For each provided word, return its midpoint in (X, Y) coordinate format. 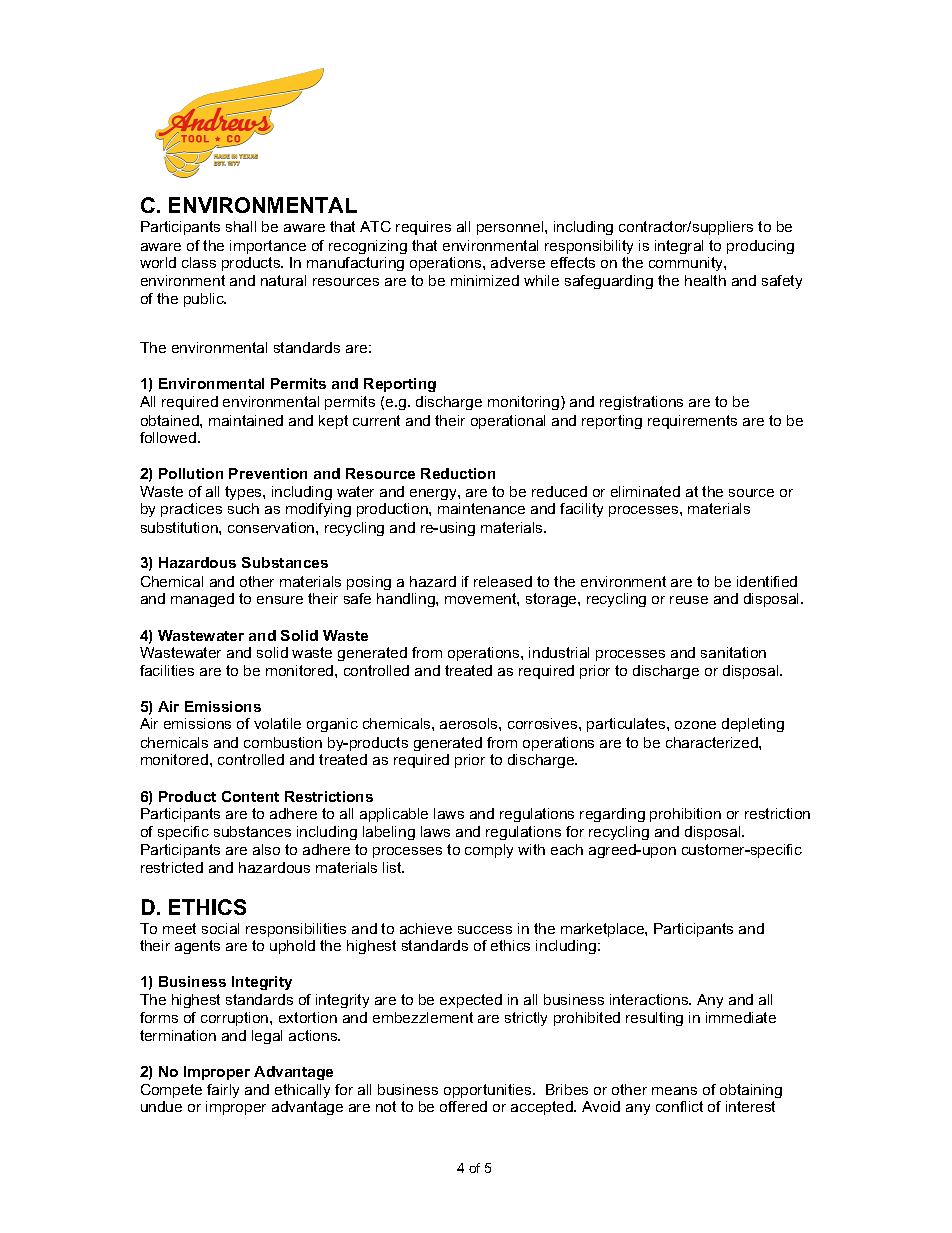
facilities (167, 670)
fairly (223, 1091)
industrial (559, 652)
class (199, 262)
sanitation (733, 652)
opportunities (489, 1091)
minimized (485, 280)
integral (679, 247)
